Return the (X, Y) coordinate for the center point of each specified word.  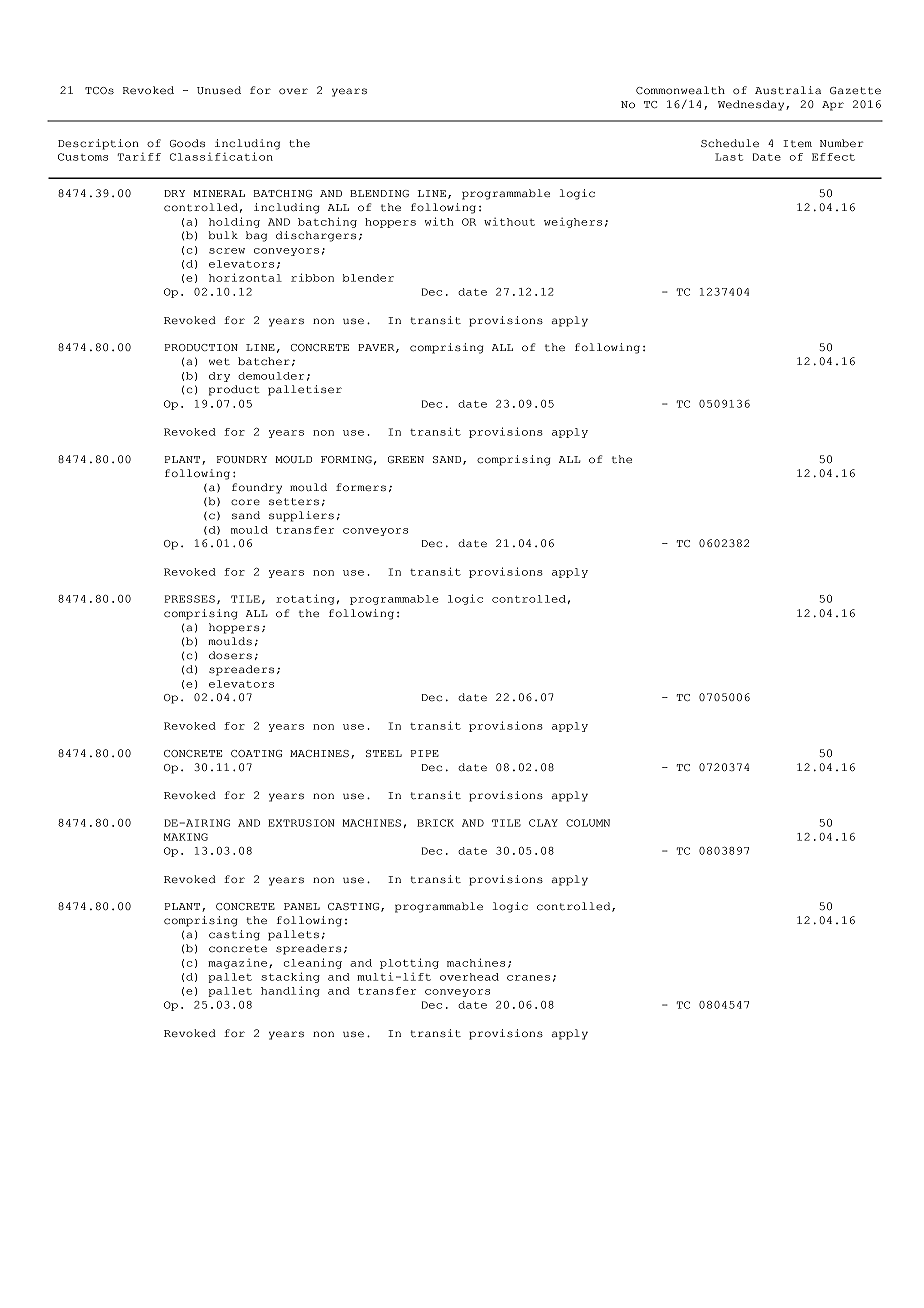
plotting (409, 963)
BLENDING (379, 193)
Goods (187, 143)
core (245, 502)
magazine (237, 964)
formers (361, 487)
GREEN (406, 459)
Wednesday (752, 105)
